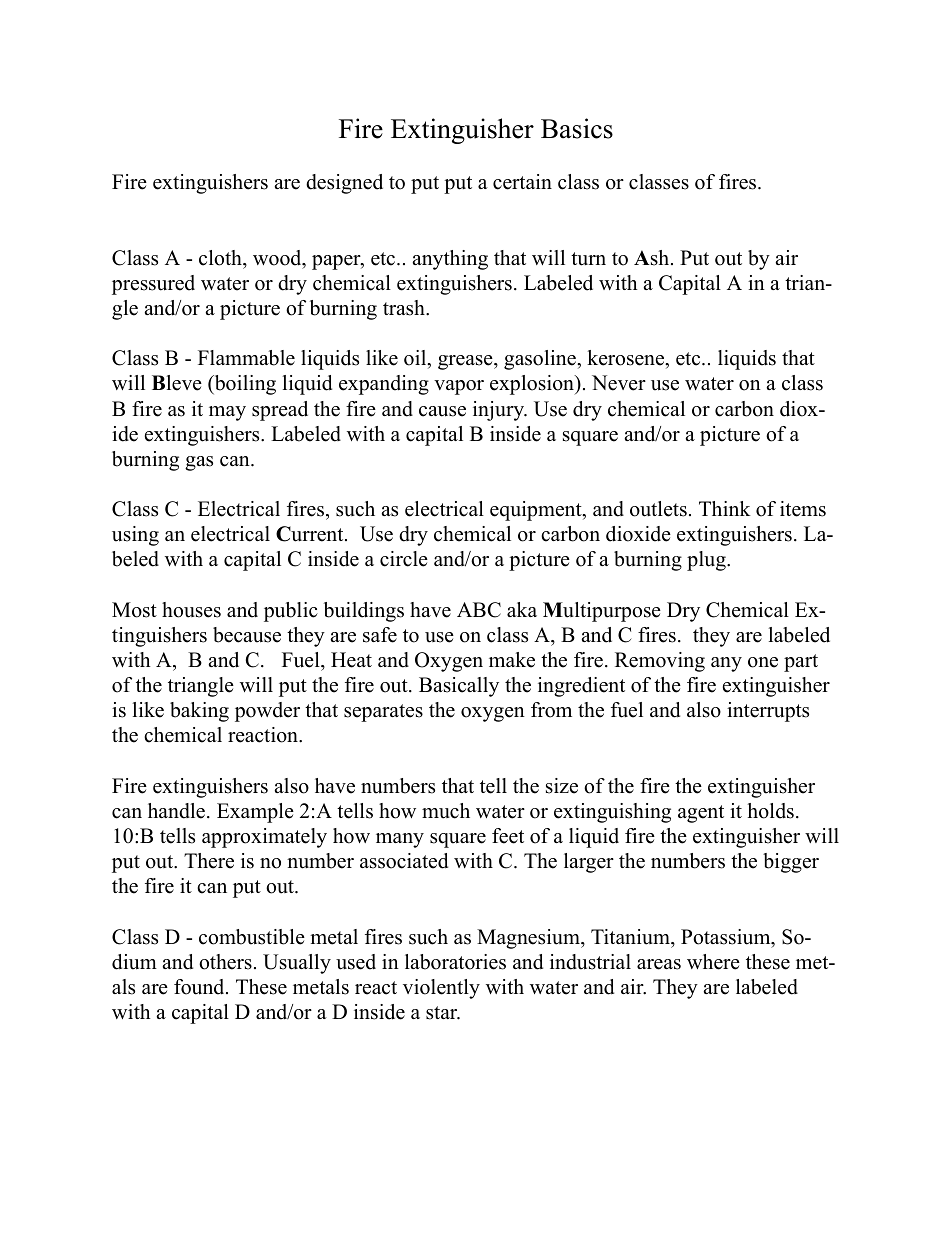 This screenshot has height=1233, width=952. What do you see at coordinates (344, 184) in the screenshot?
I see `designed` at bounding box center [344, 184].
